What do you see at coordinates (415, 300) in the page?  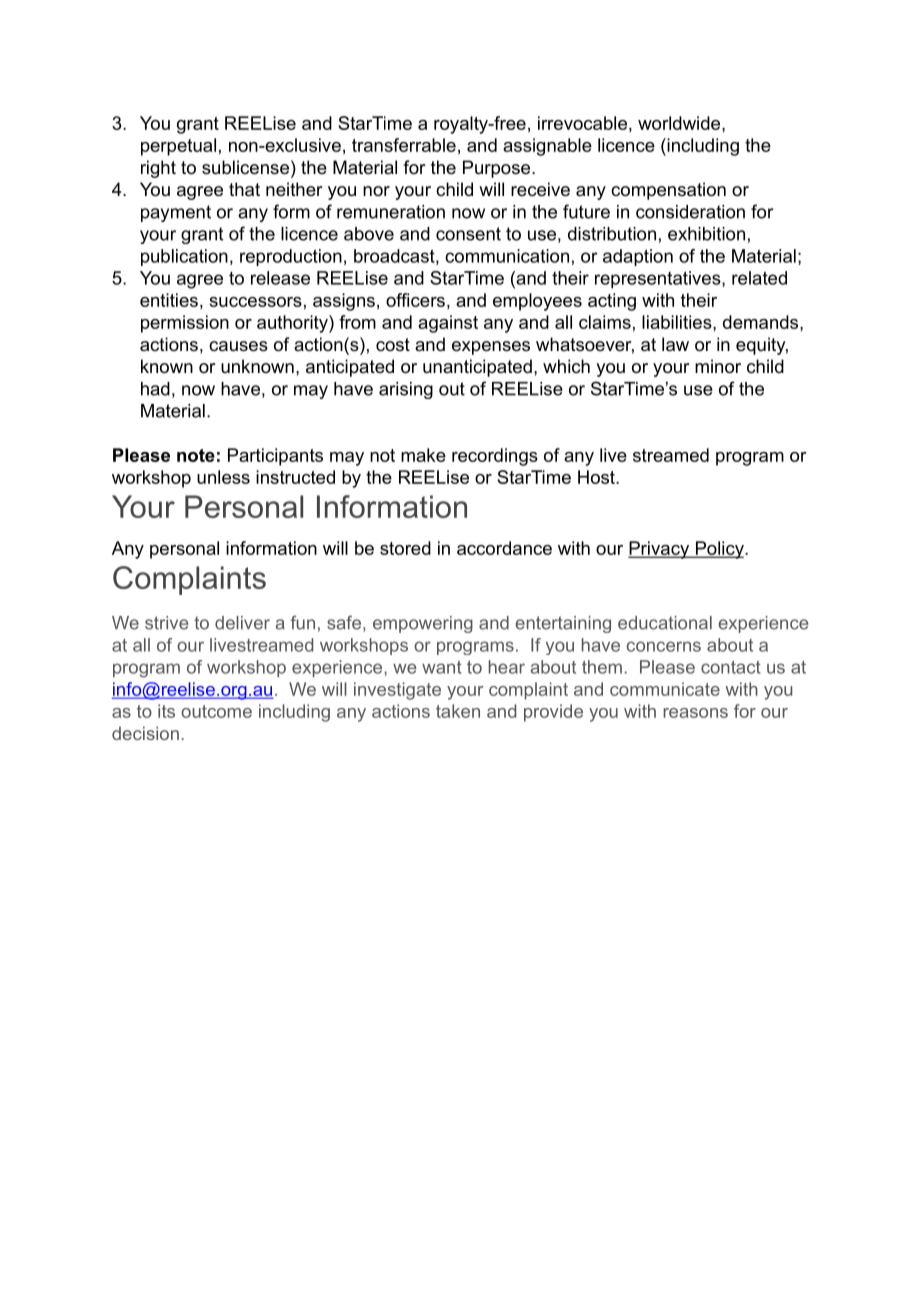 I see `officers` at bounding box center [415, 300].
